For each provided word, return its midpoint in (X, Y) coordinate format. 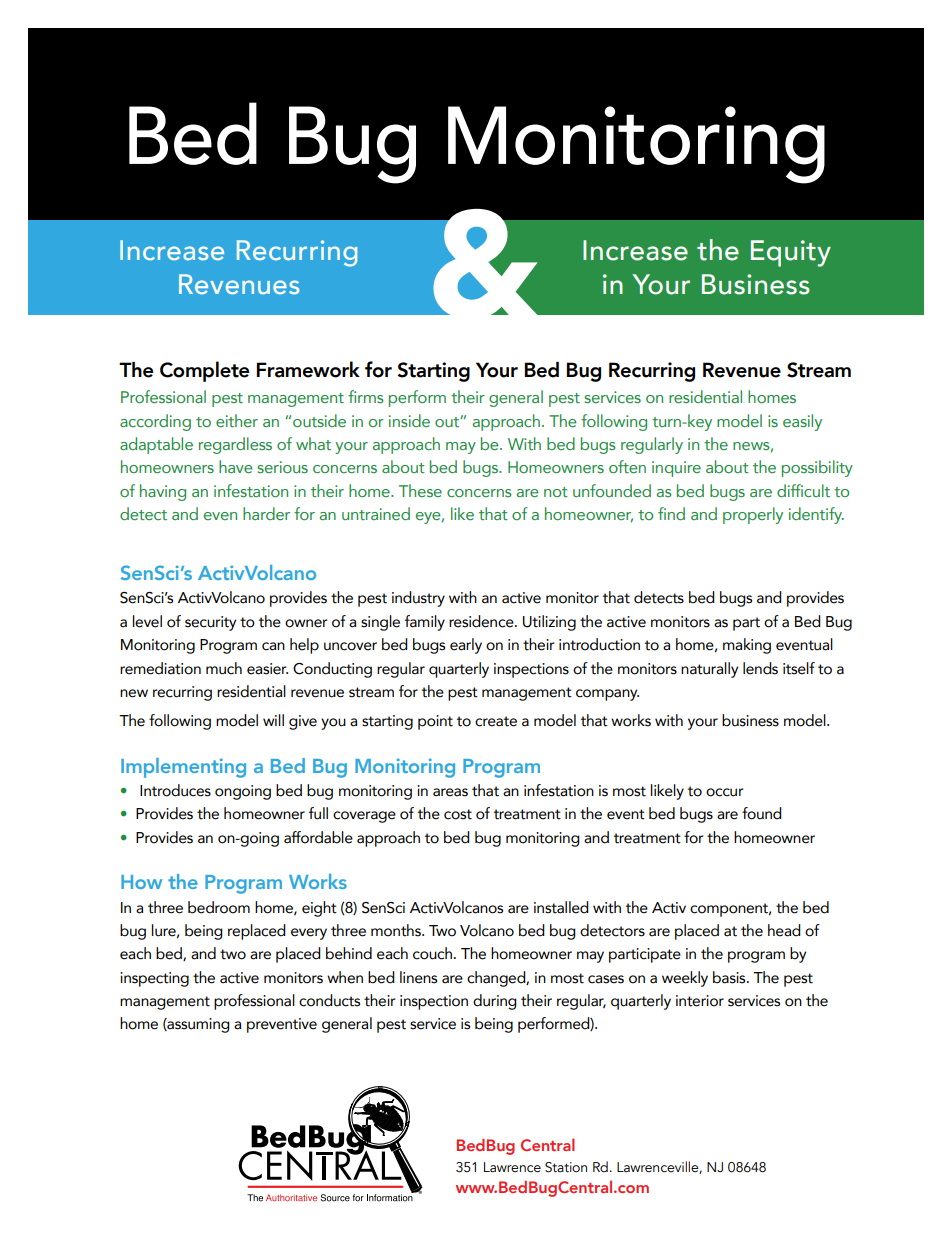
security (210, 623)
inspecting (154, 979)
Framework (308, 369)
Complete (204, 371)
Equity (791, 253)
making (747, 646)
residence (482, 621)
